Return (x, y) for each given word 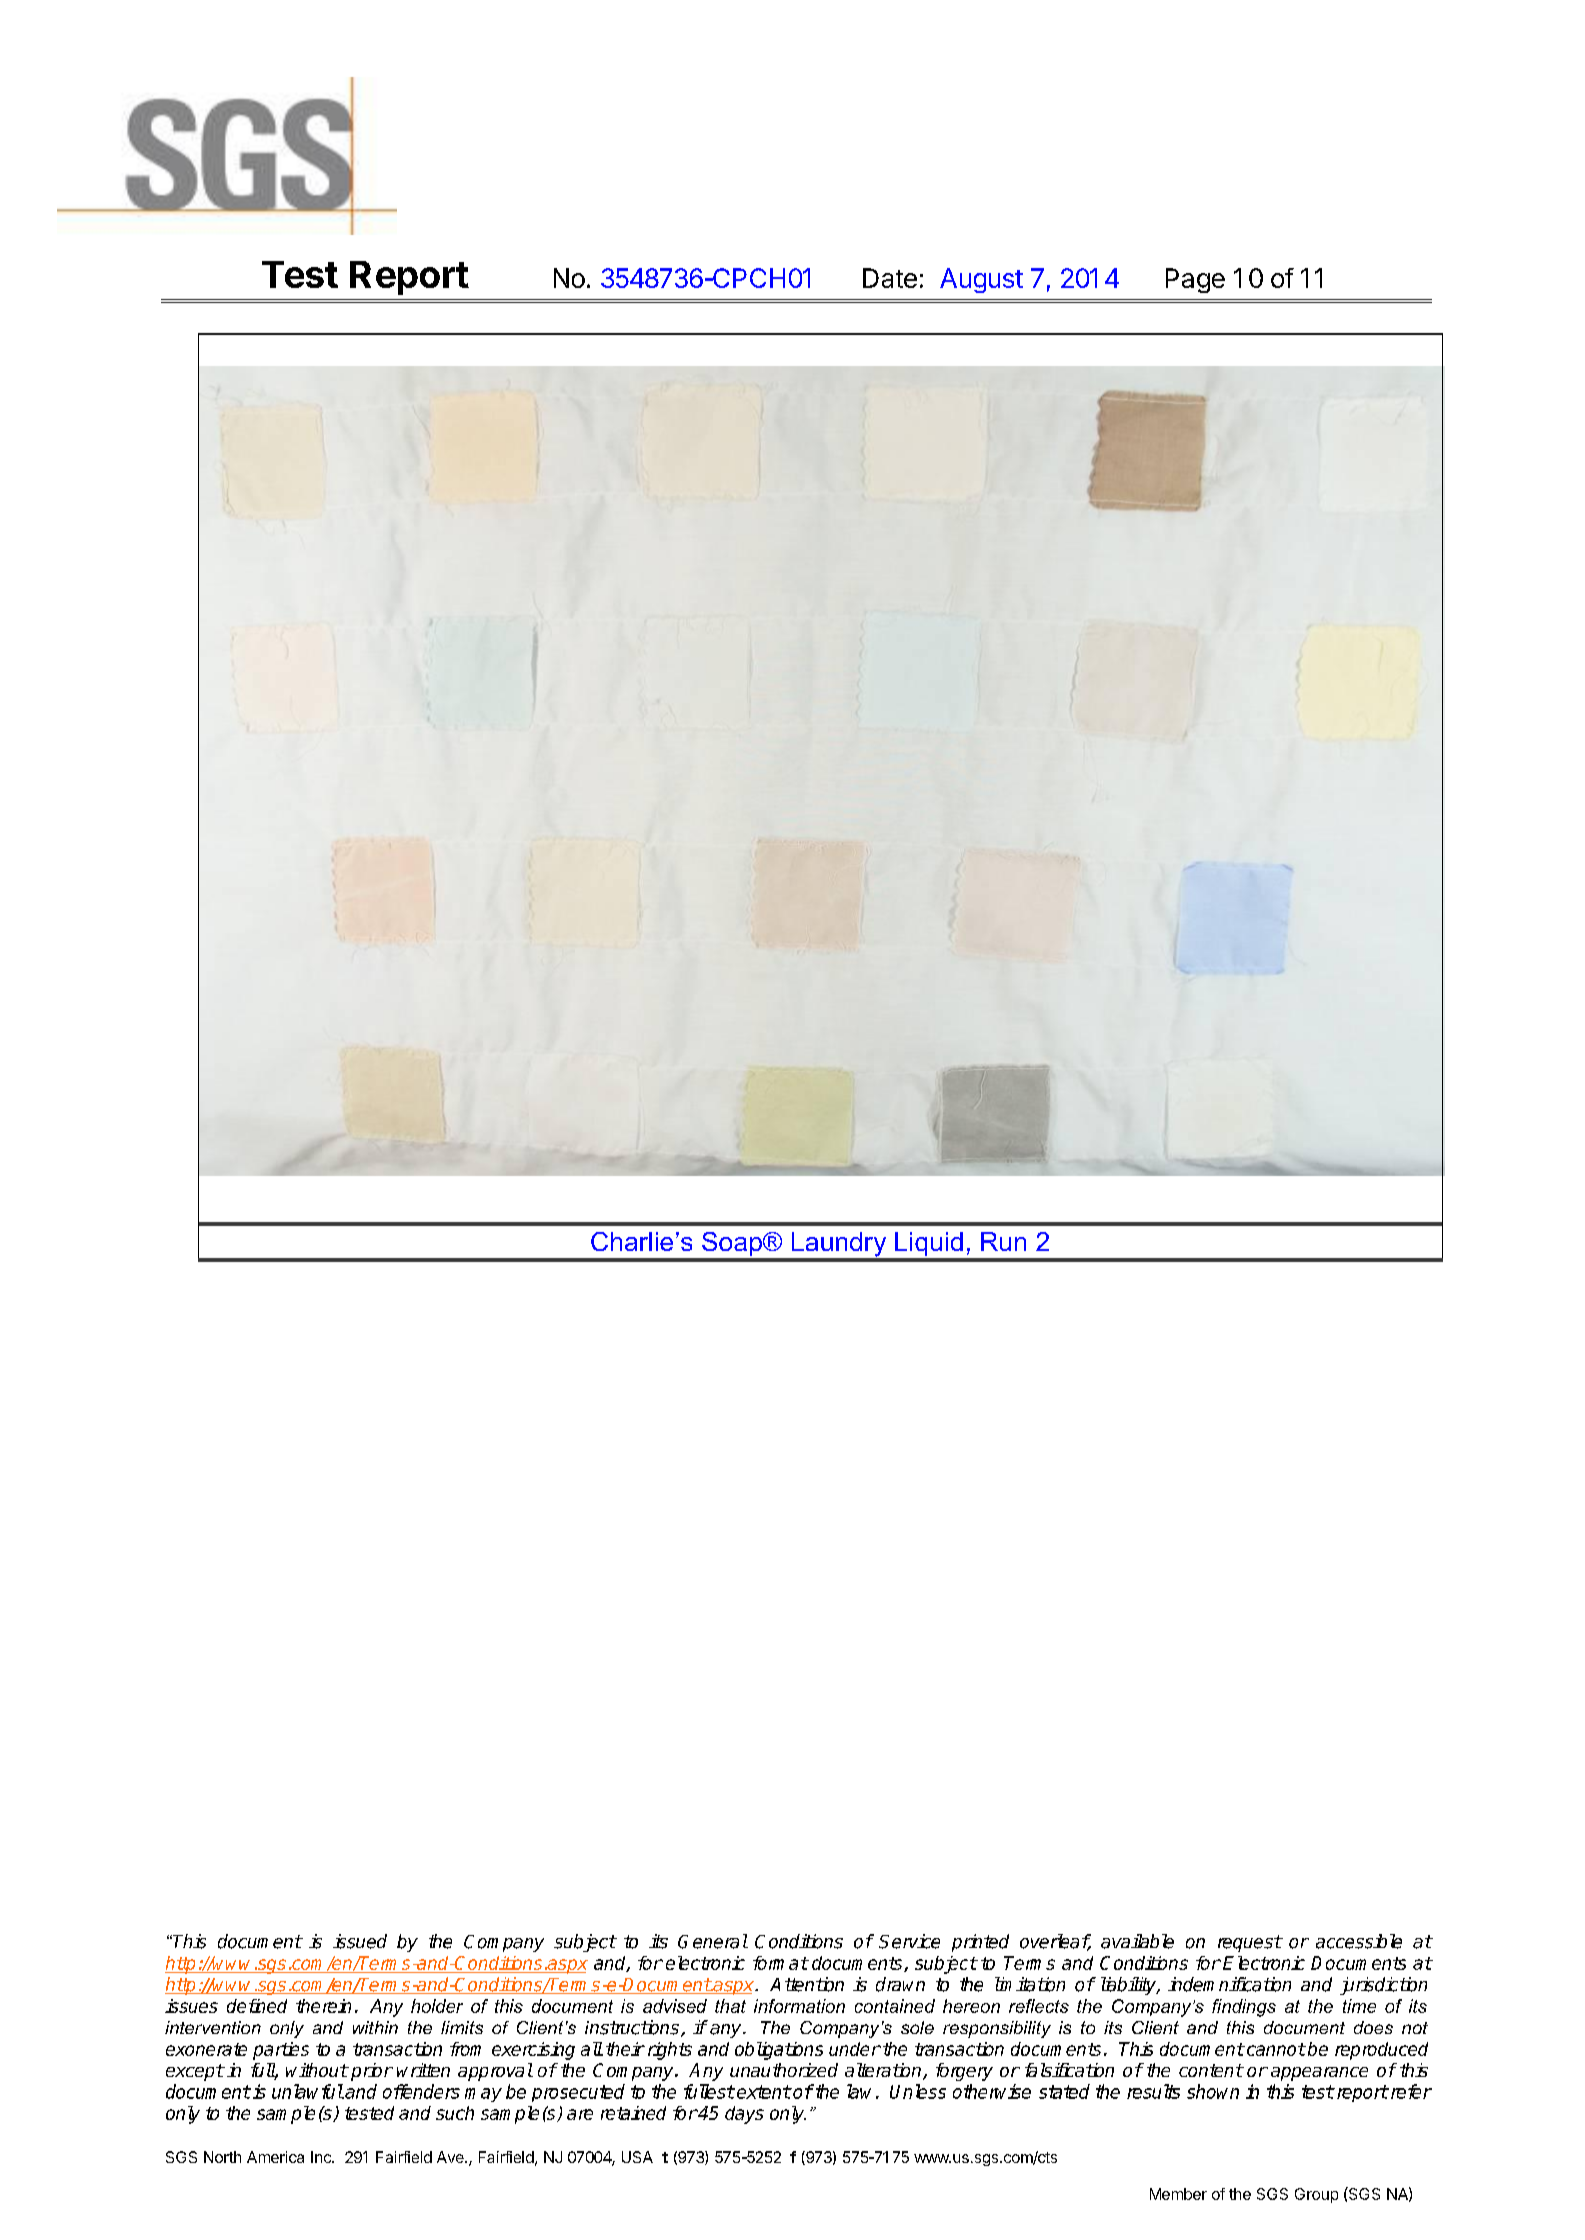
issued (360, 1941)
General (713, 1941)
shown (1213, 2091)
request (1250, 1943)
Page (1195, 280)
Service (909, 1941)
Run (1003, 1241)
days (744, 2115)
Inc (322, 2157)
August (981, 280)
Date (890, 278)
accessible (1359, 1941)
